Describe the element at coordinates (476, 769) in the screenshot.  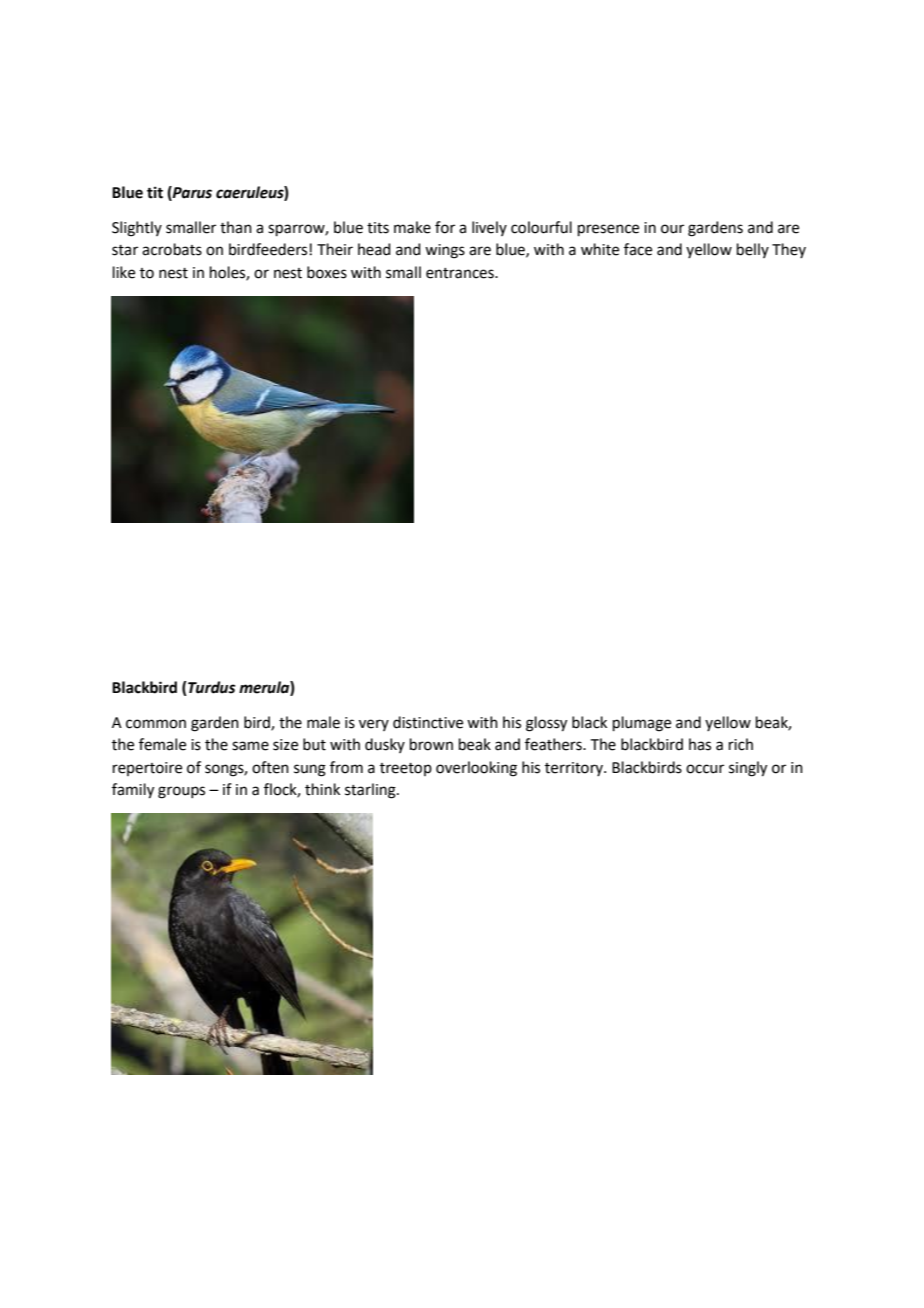
I see `overlooking` at that location.
